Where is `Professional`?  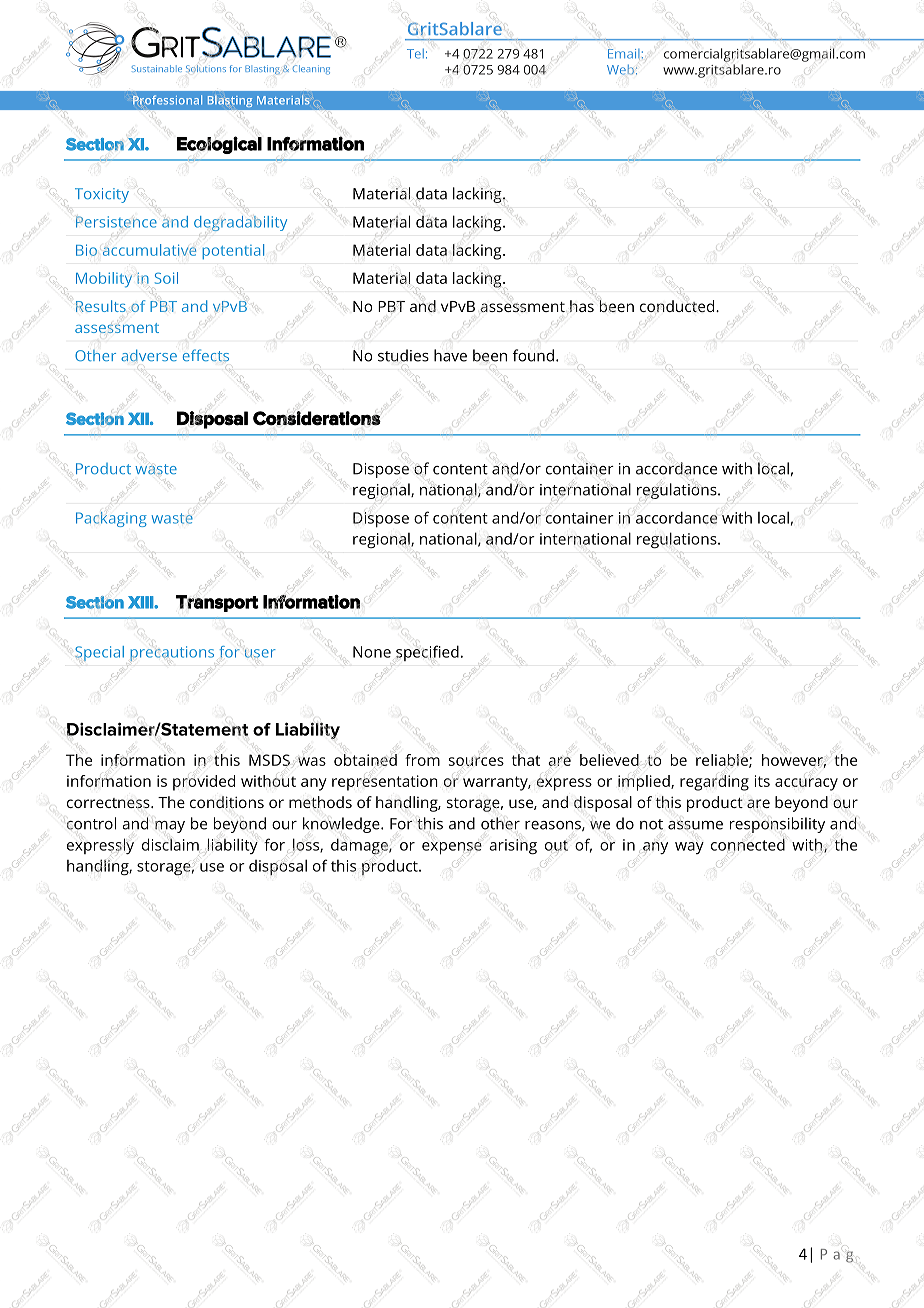 Professional is located at coordinates (167, 100).
